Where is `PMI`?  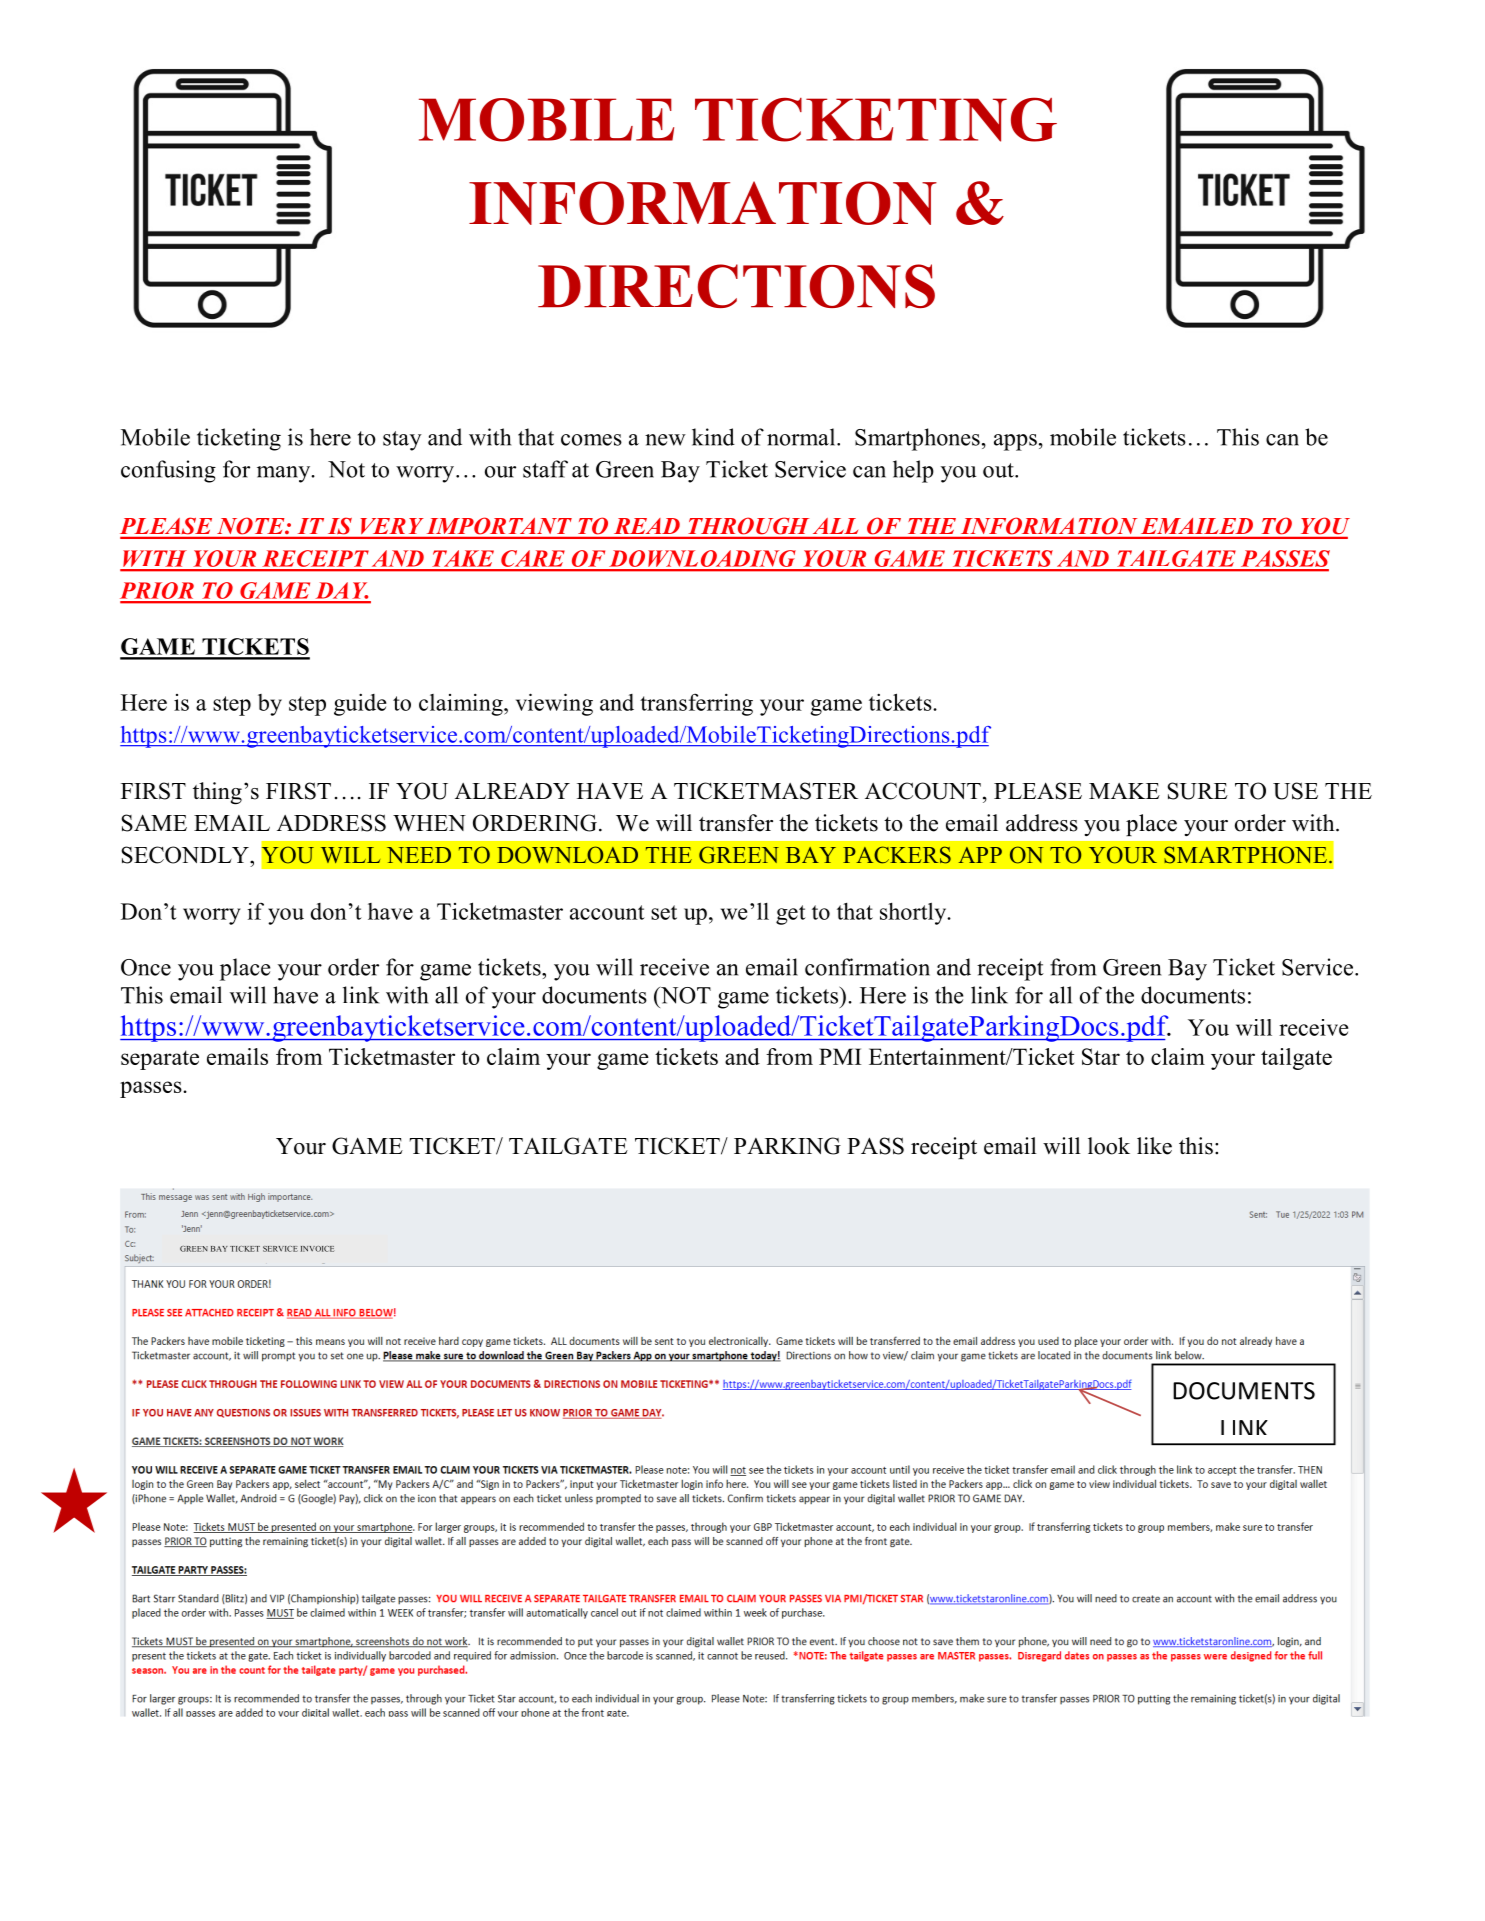
PMI is located at coordinates (840, 1056).
